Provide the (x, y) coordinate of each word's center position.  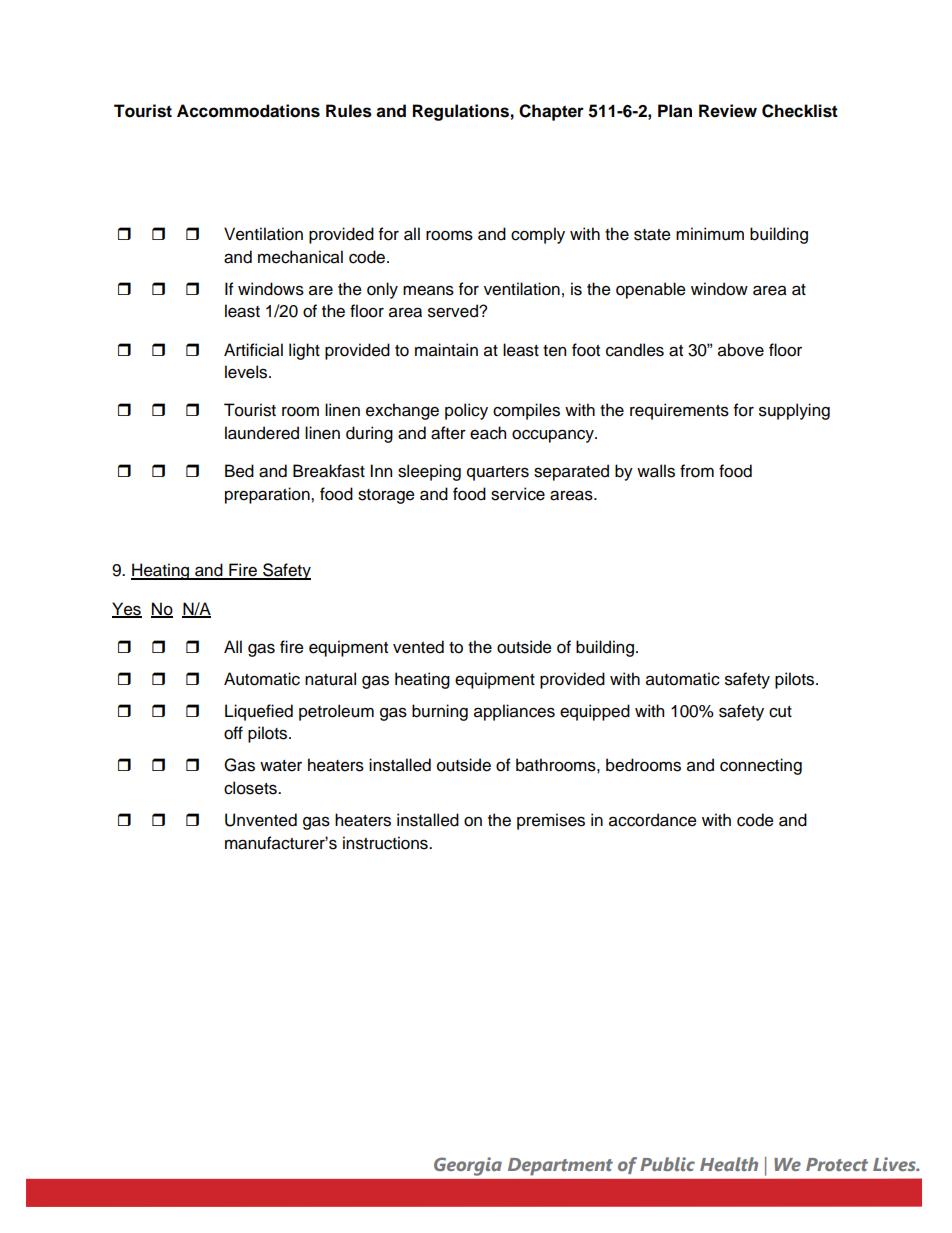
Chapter (551, 112)
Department (560, 1167)
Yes (127, 609)
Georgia (468, 1166)
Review (728, 111)
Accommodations (248, 111)
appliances (514, 712)
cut (780, 712)
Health (729, 1164)
